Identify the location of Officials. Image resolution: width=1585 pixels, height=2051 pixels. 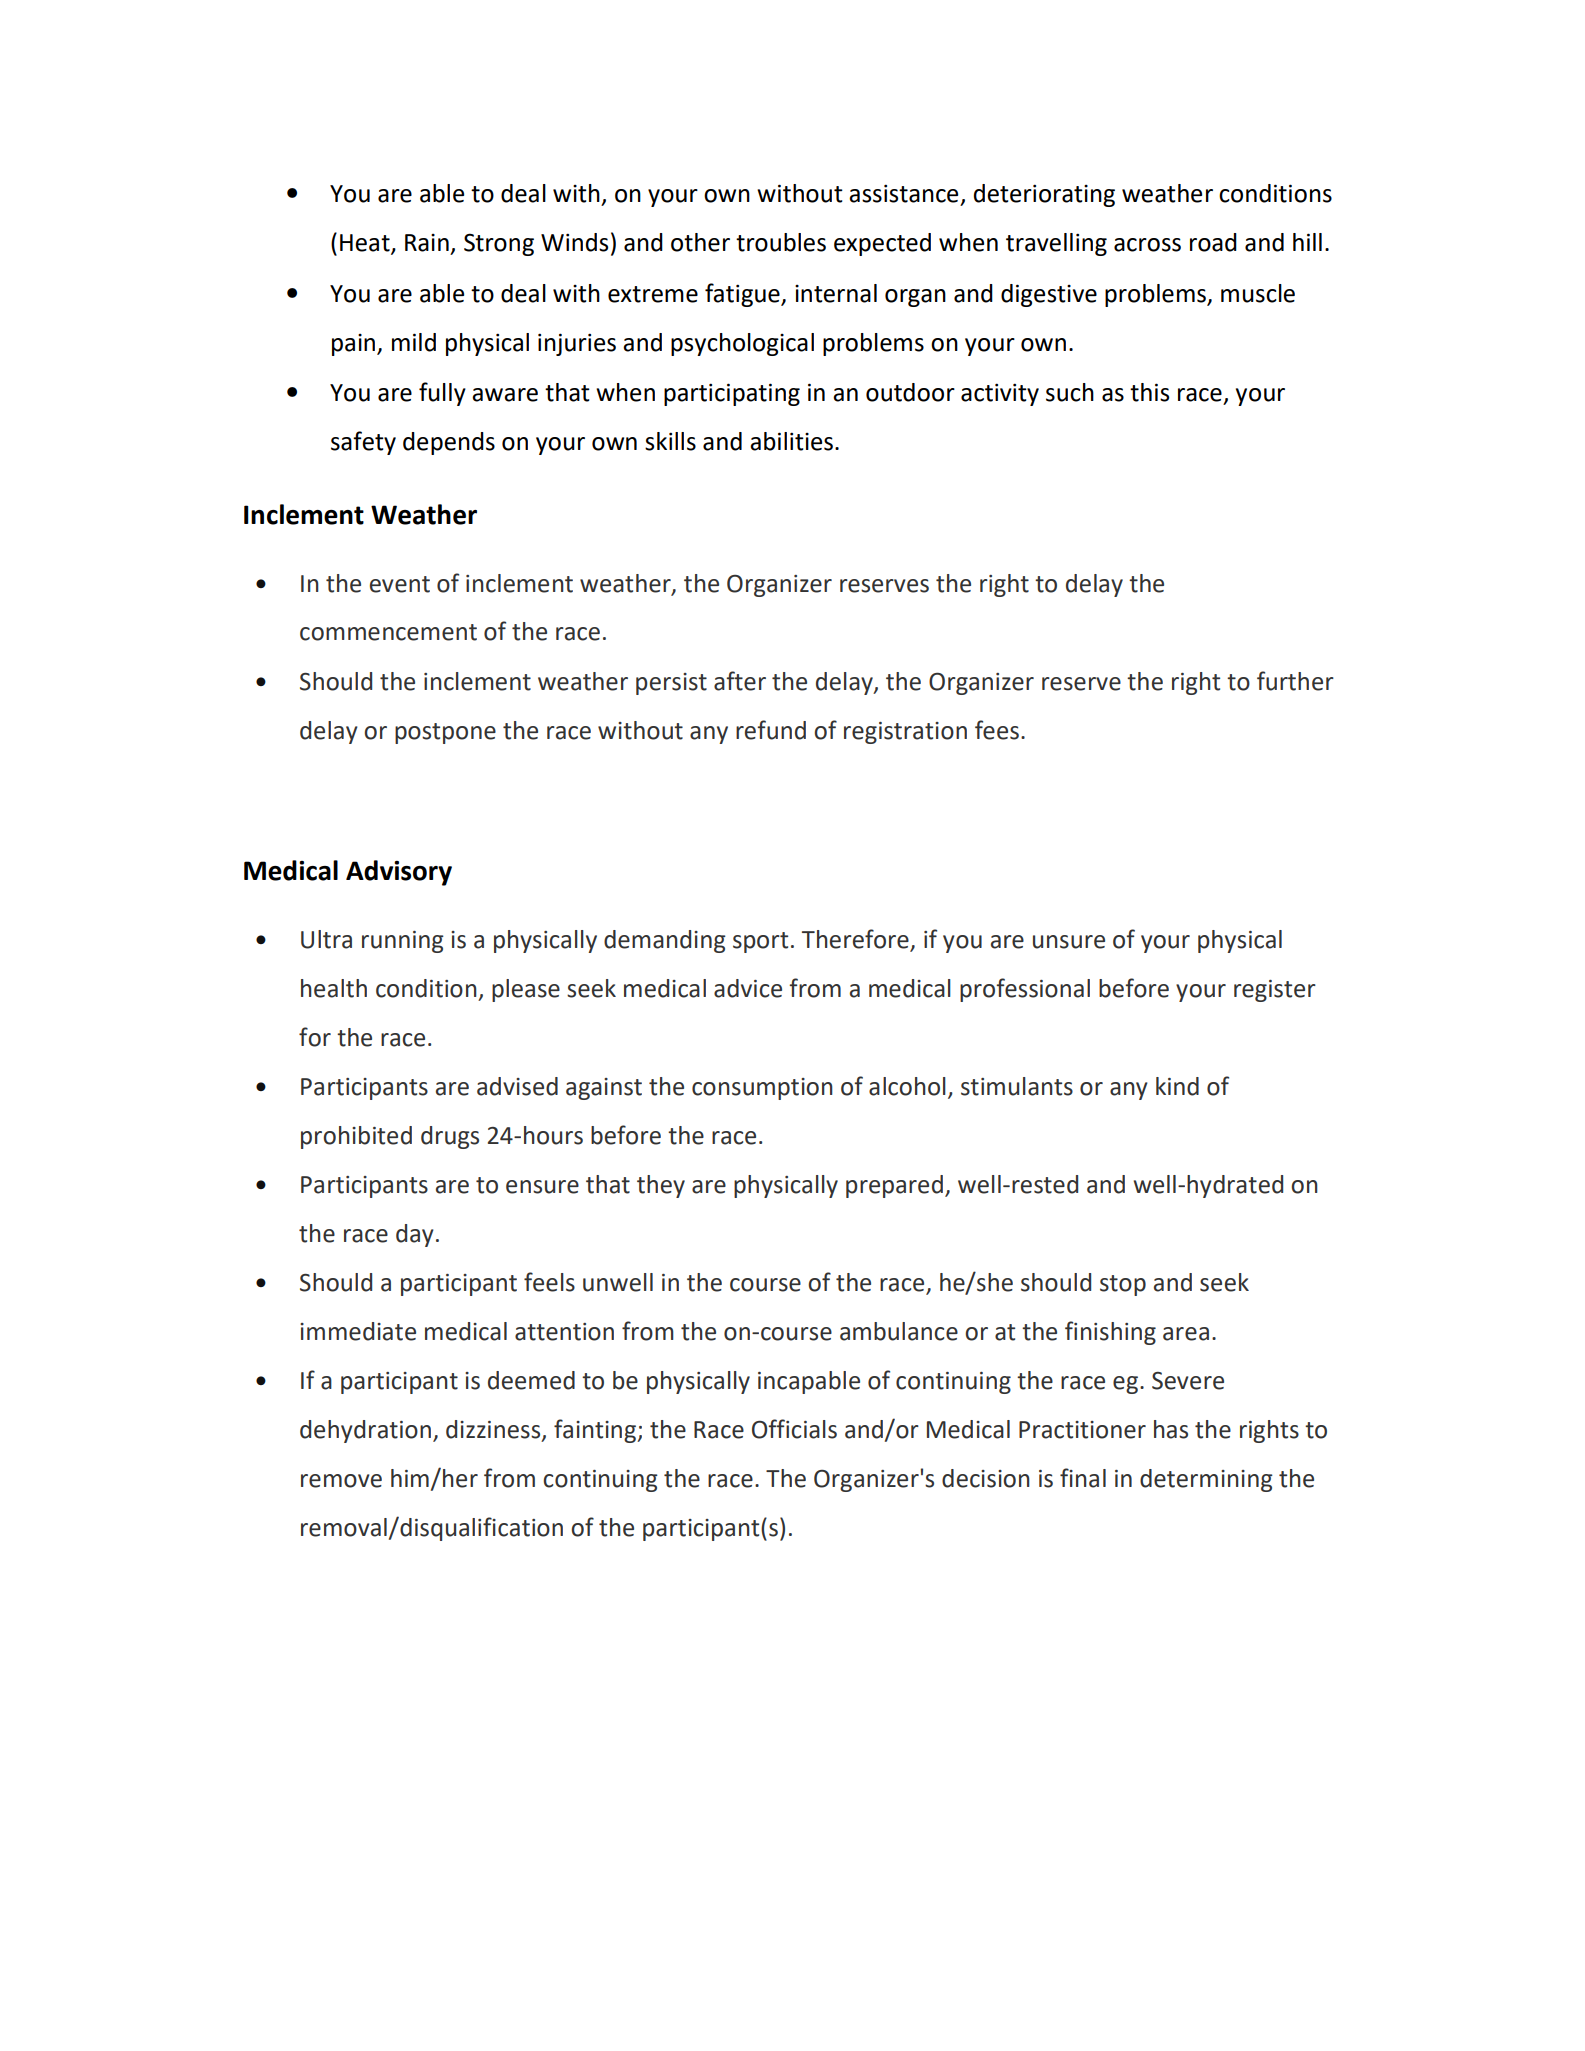
(794, 1429).
